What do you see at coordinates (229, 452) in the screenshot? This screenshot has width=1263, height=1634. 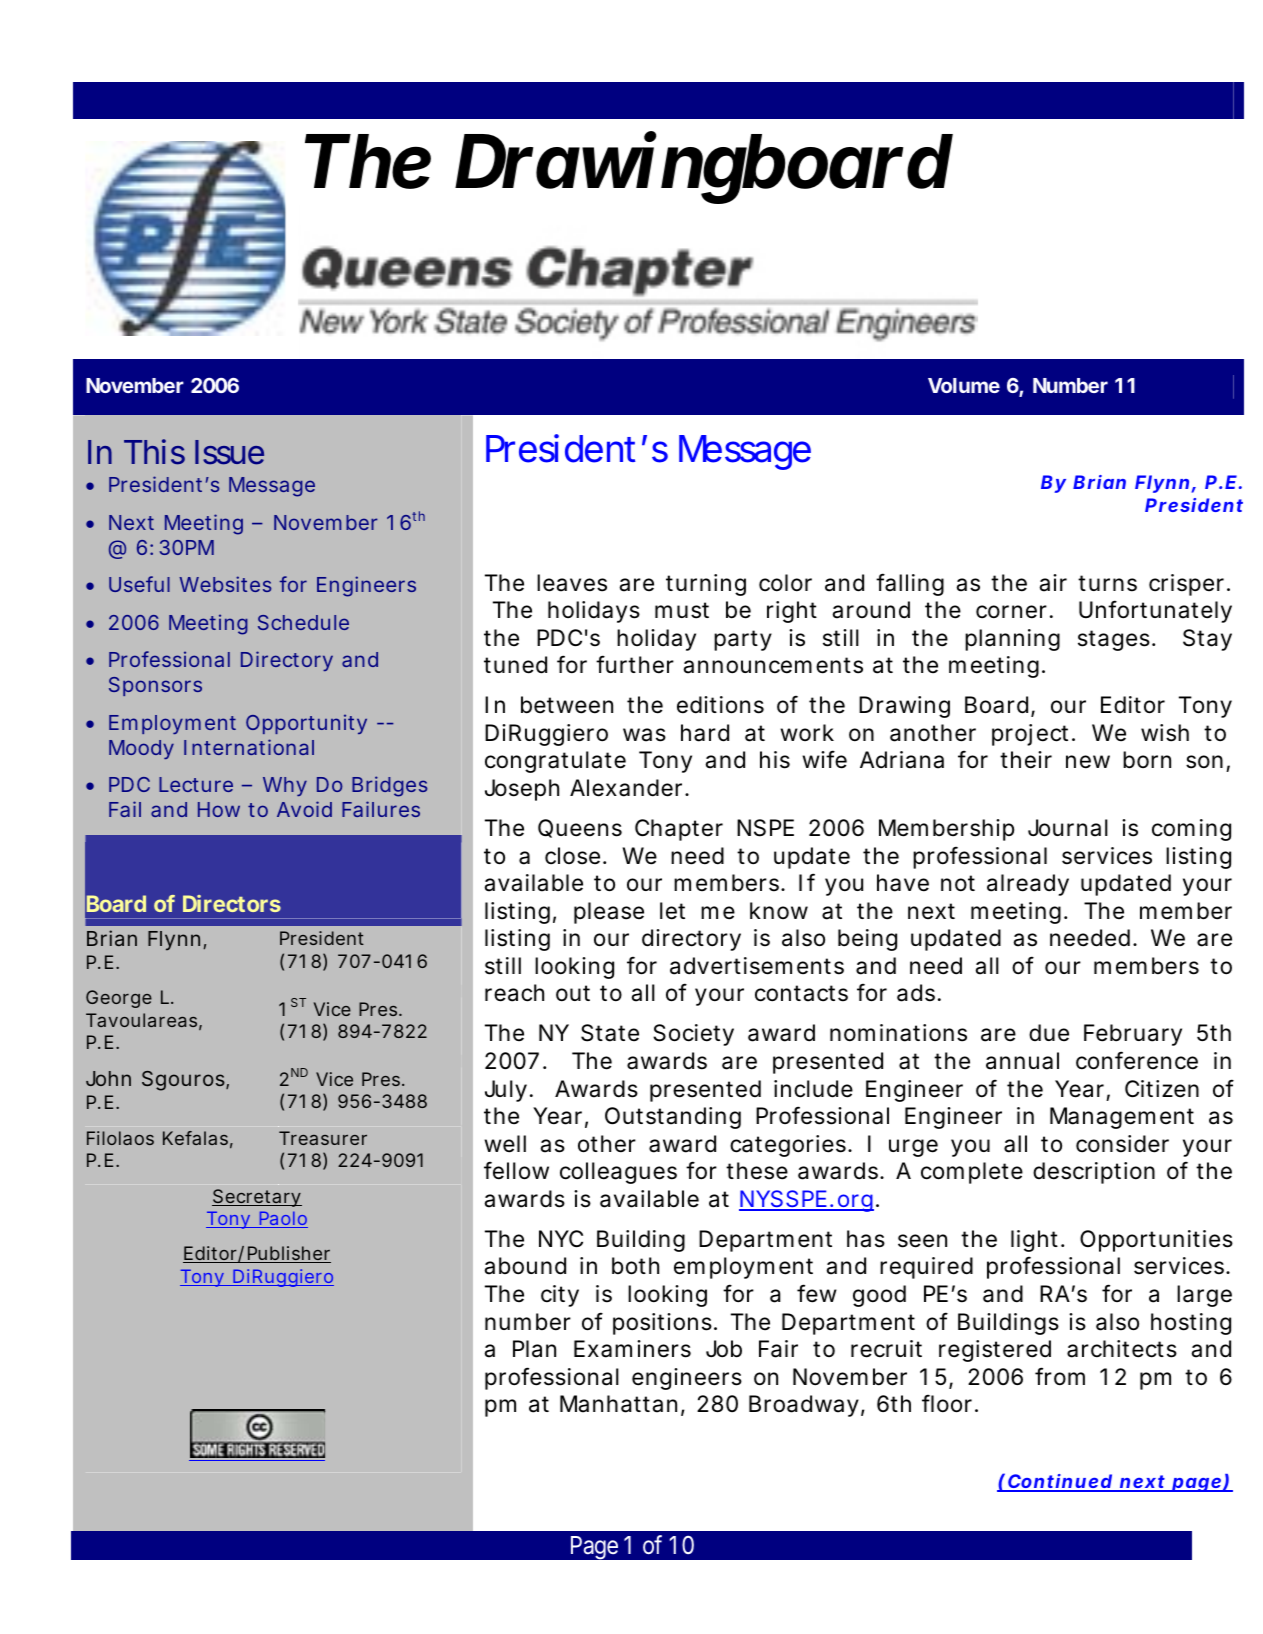 I see `Issue` at bounding box center [229, 452].
